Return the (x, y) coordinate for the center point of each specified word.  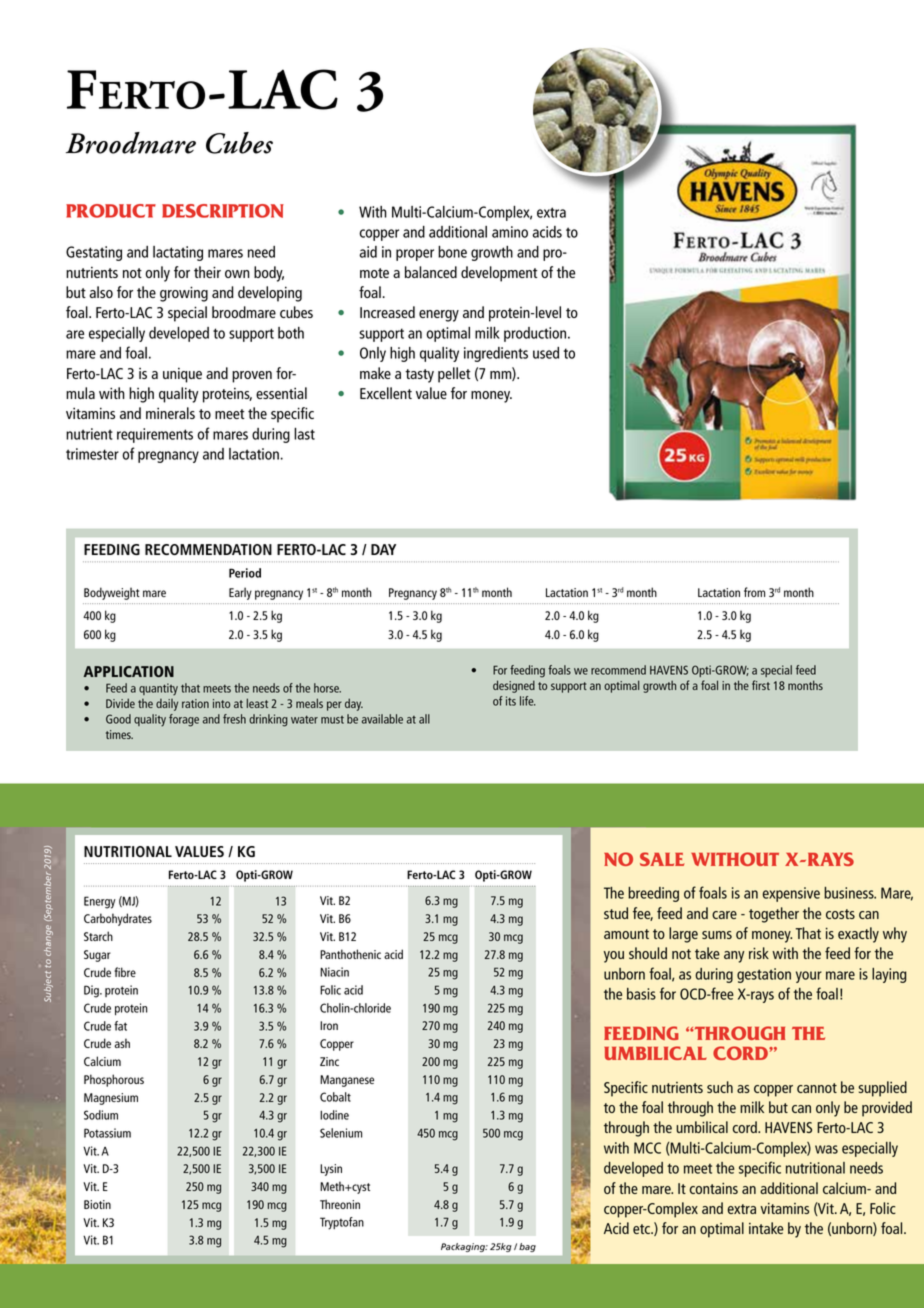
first (761, 685)
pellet (454, 375)
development (499, 274)
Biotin (97, 1204)
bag (527, 1247)
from (754, 592)
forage (184, 720)
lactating (178, 253)
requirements (155, 435)
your (809, 977)
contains (714, 1188)
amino (510, 232)
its (511, 701)
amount (626, 934)
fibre (125, 972)
